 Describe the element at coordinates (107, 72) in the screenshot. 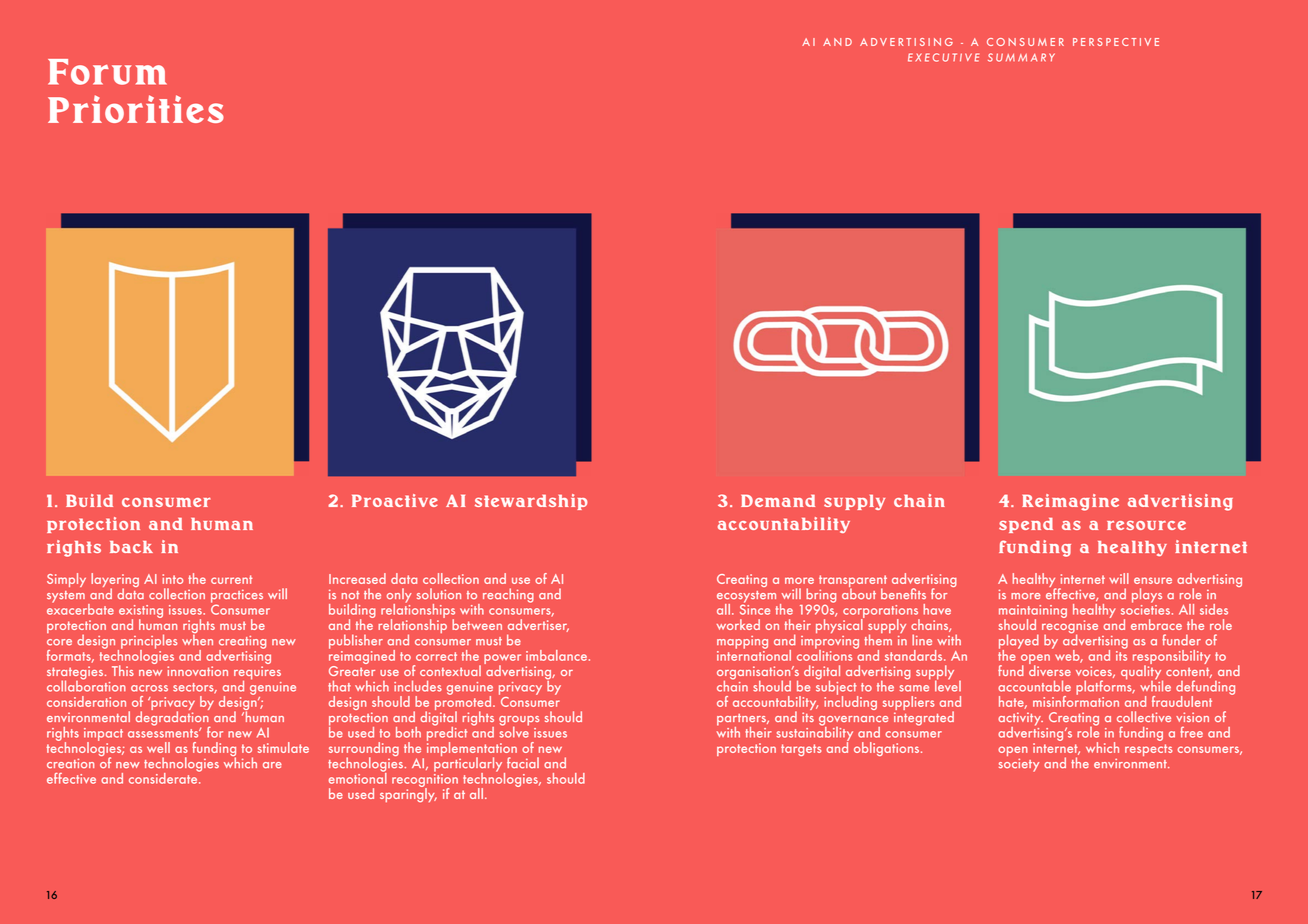

I see `Forum` at that location.
